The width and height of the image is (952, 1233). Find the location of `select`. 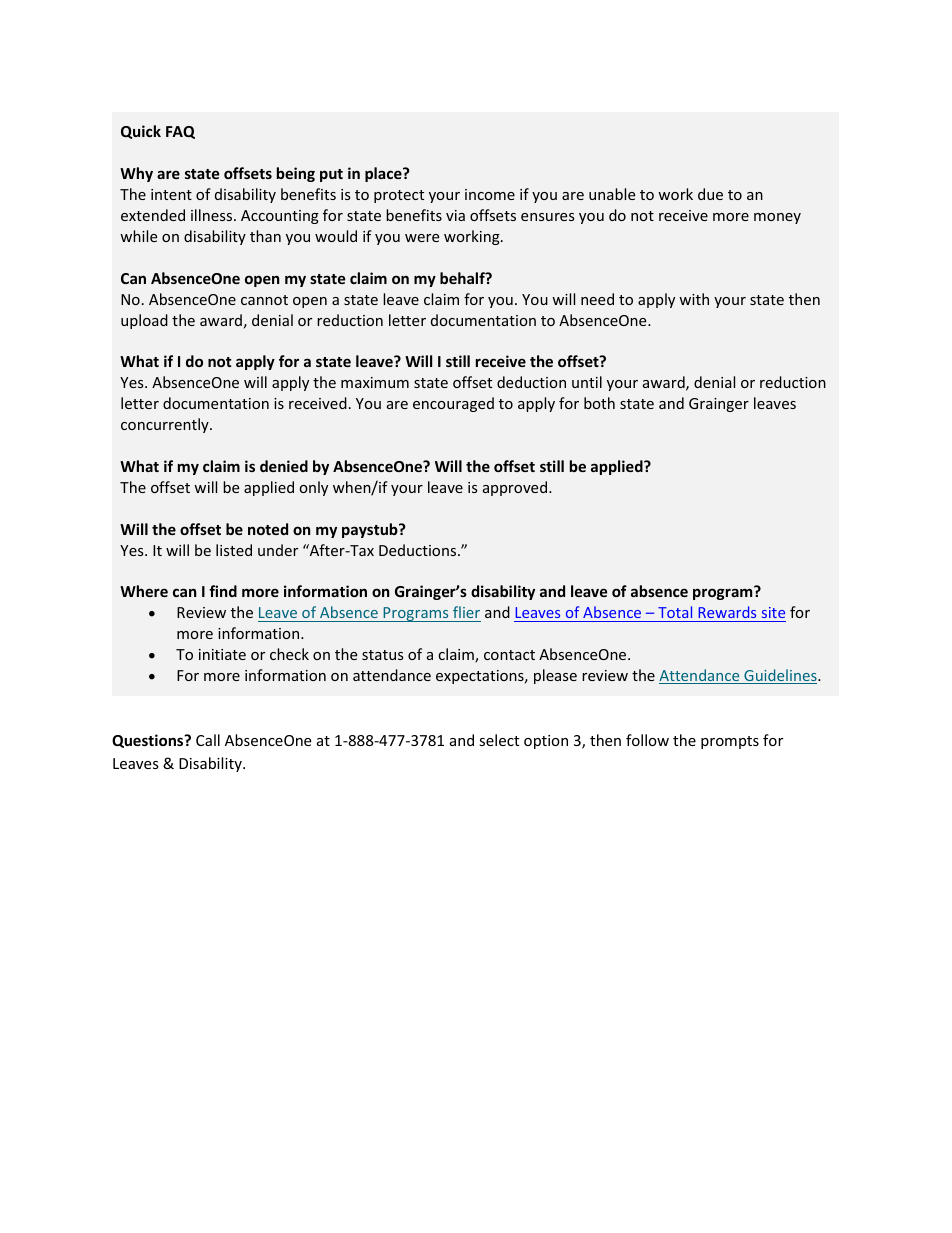

select is located at coordinates (499, 740).
